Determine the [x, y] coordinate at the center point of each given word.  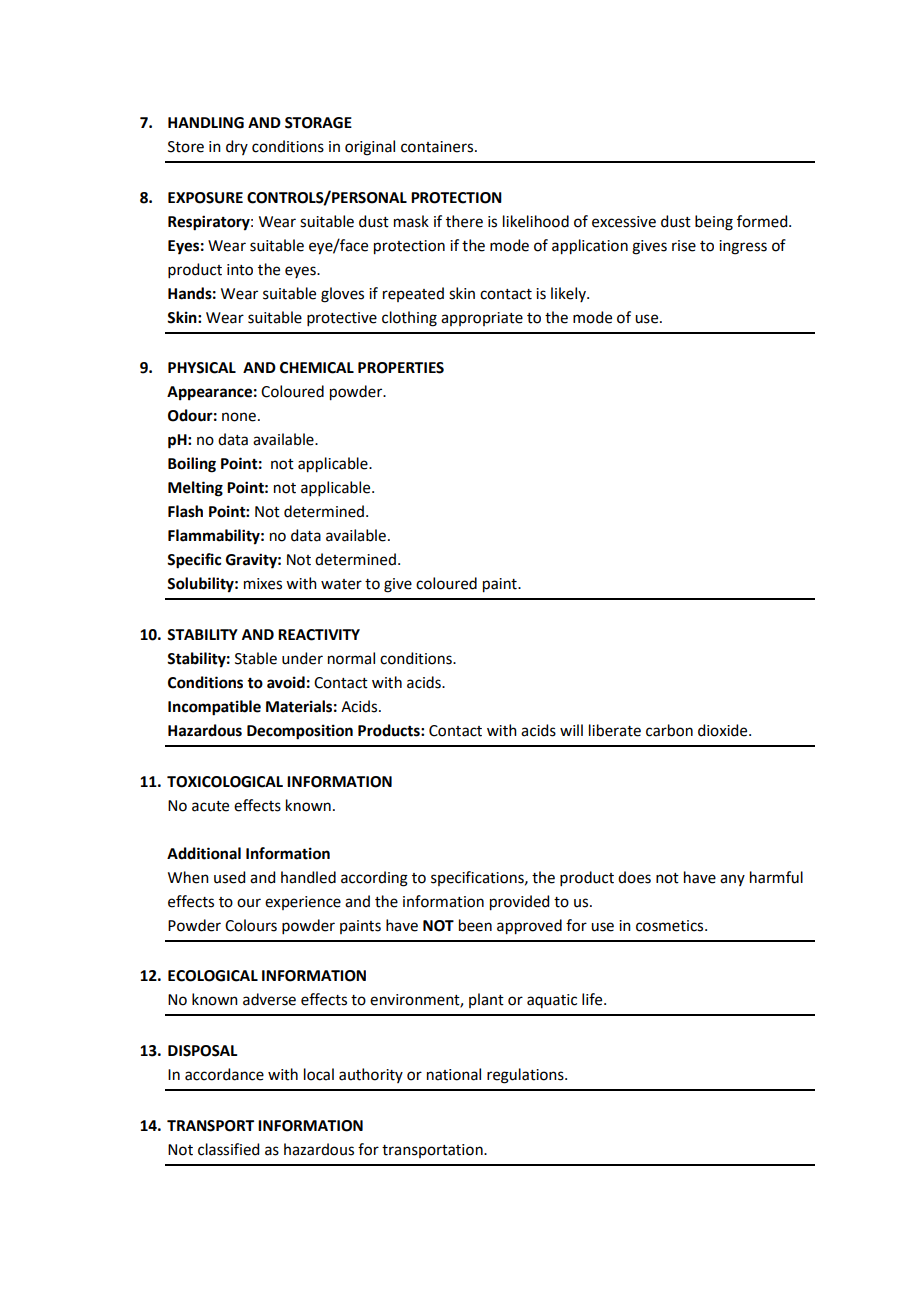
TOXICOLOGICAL [225, 782]
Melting [195, 489]
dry [237, 147]
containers [438, 147]
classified [228, 1149]
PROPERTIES [401, 368]
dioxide [724, 730]
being [714, 223]
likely [569, 294]
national [454, 1074]
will [571, 730]
